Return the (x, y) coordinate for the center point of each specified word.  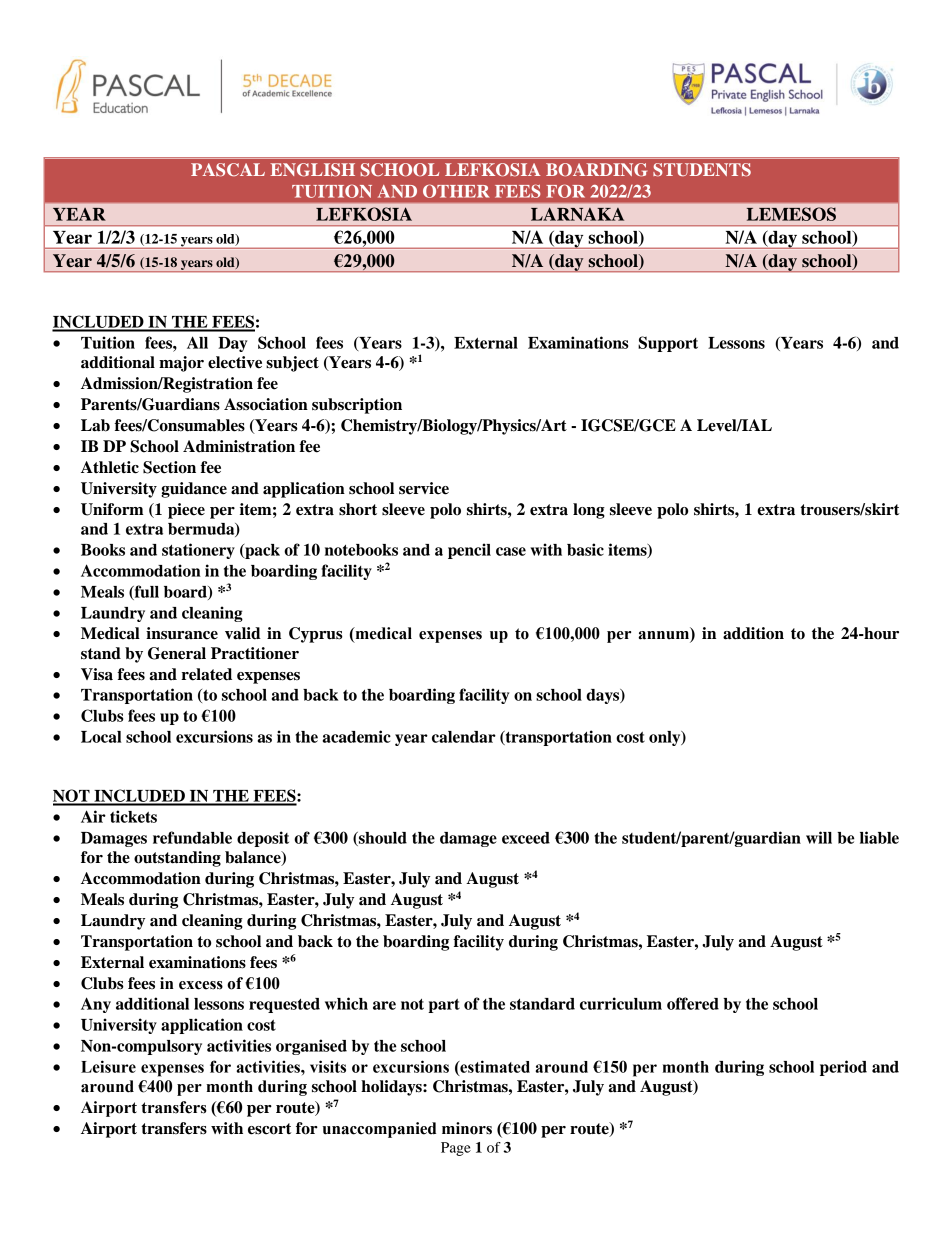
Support (668, 344)
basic (585, 549)
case (511, 551)
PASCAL (228, 170)
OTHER (456, 191)
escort (269, 1129)
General (177, 653)
